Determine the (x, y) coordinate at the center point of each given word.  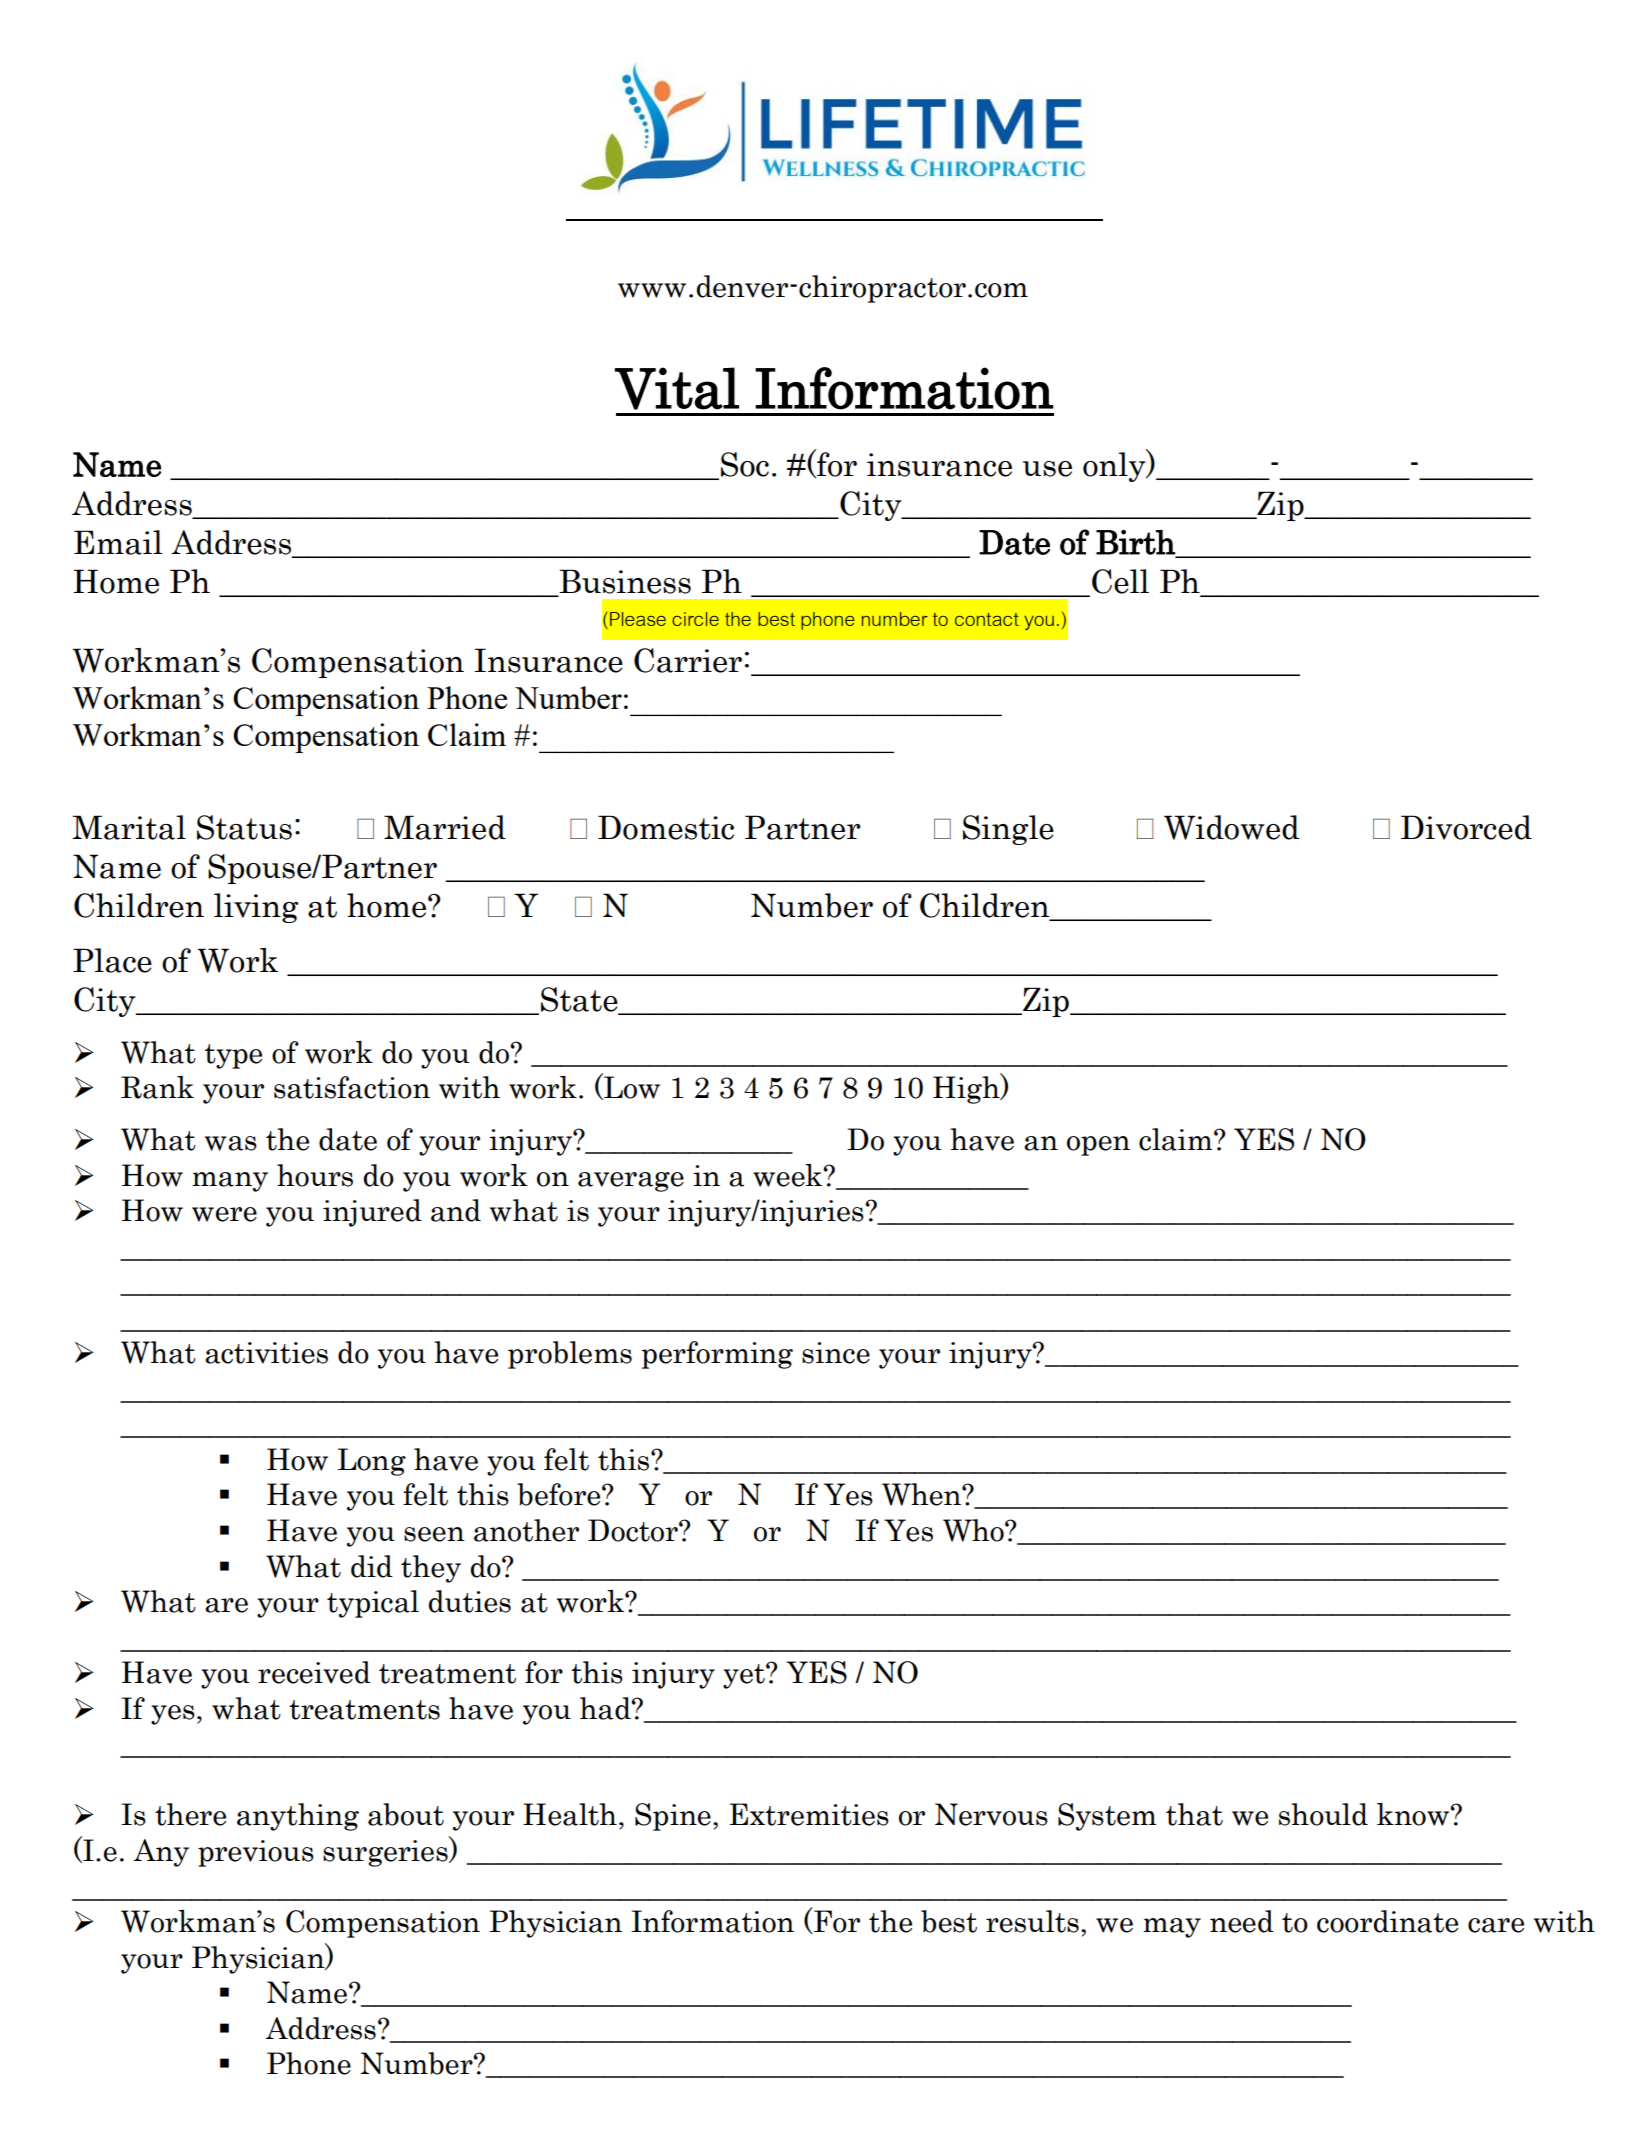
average (631, 1182)
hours (315, 1175)
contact (987, 619)
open (1098, 1146)
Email (118, 542)
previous (256, 1853)
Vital (677, 388)
